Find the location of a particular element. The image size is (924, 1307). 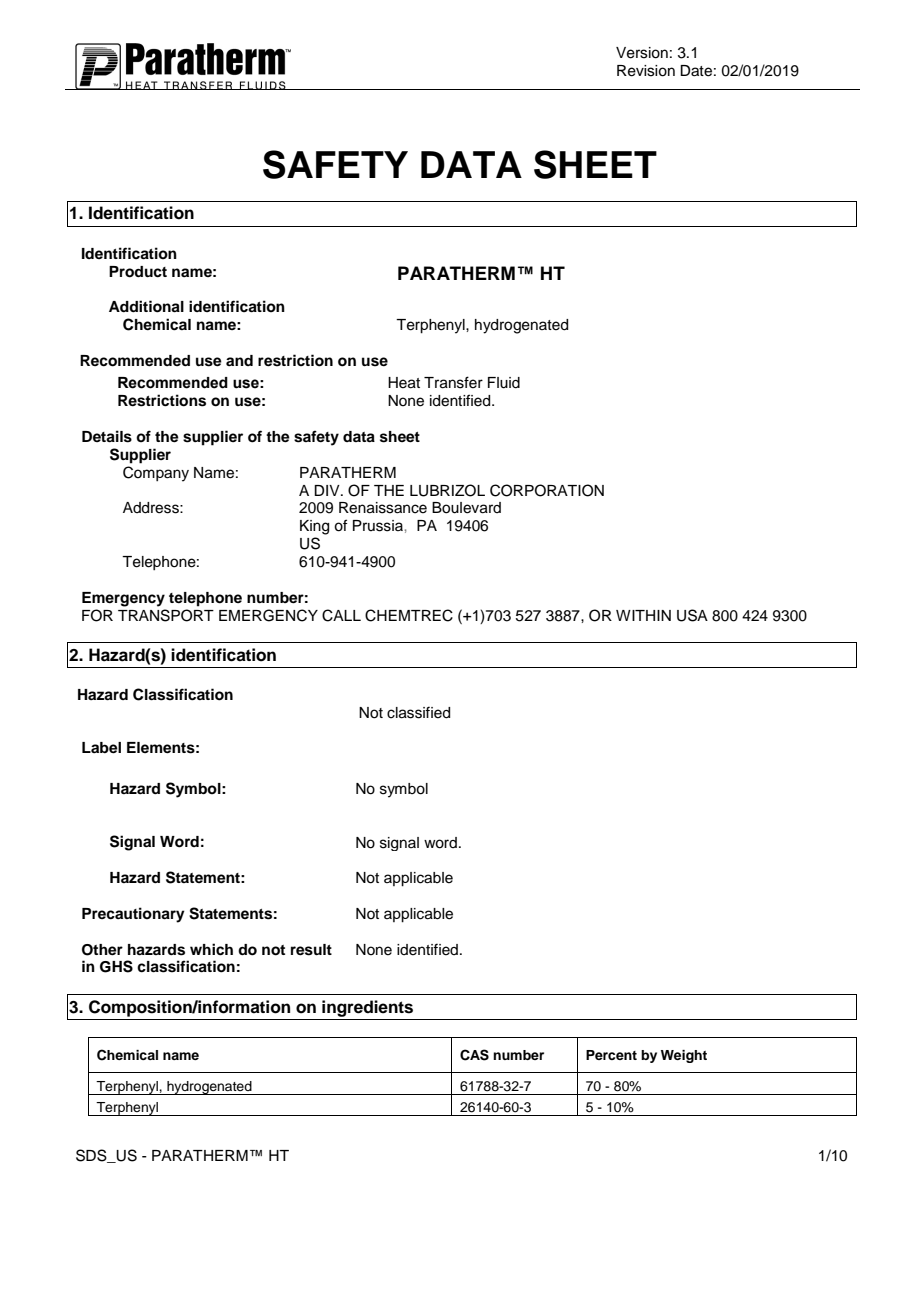

Label is located at coordinates (101, 748).
